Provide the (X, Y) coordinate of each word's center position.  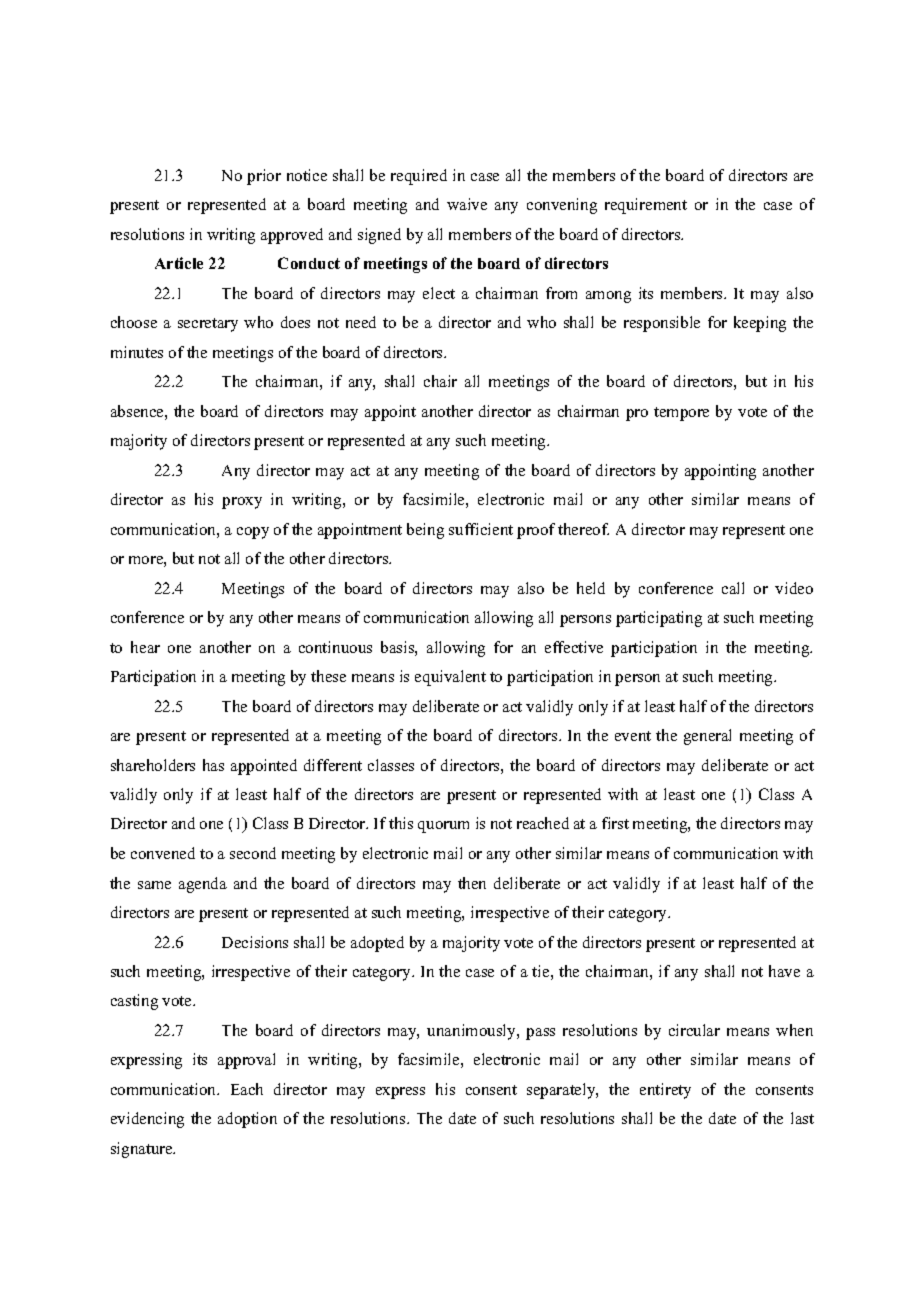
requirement (646, 206)
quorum (443, 827)
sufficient (481, 529)
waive (467, 204)
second (253, 853)
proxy (242, 503)
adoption (247, 1120)
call (733, 588)
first (615, 823)
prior (264, 177)
